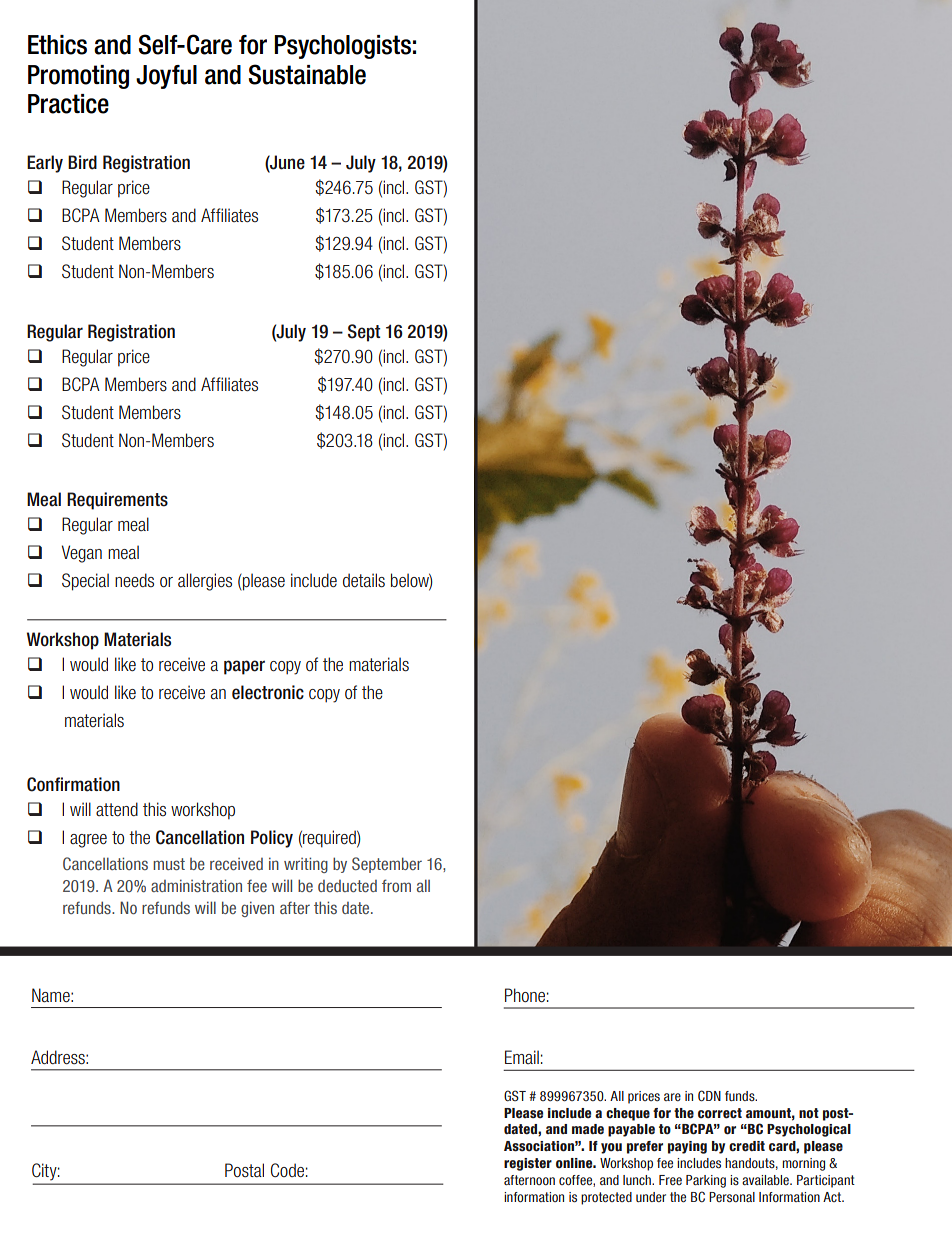 Image resolution: width=952 pixels, height=1233 pixels. Describe the element at coordinates (525, 995) in the document. I see `Phone` at that location.
